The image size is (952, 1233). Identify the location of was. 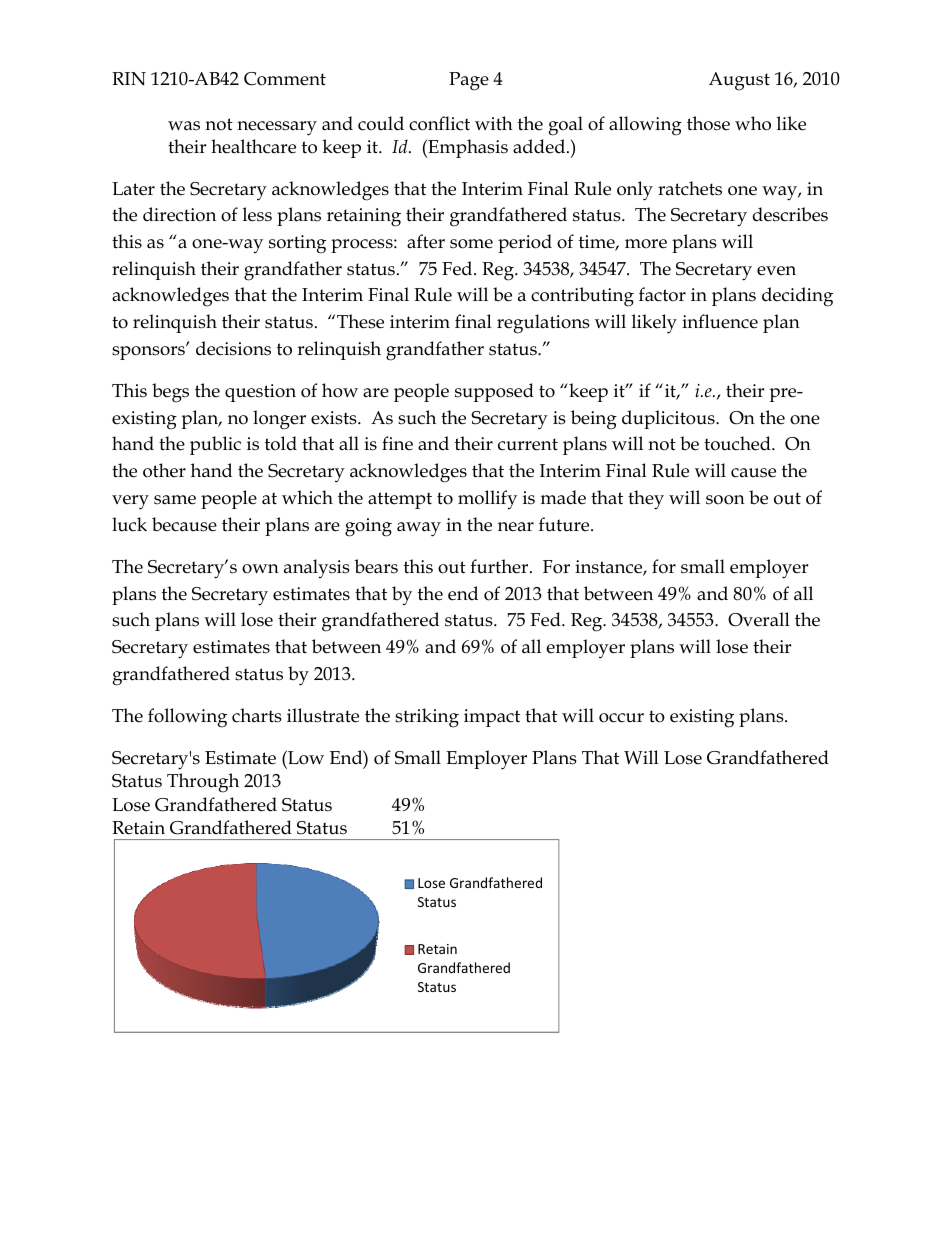
(184, 126).
